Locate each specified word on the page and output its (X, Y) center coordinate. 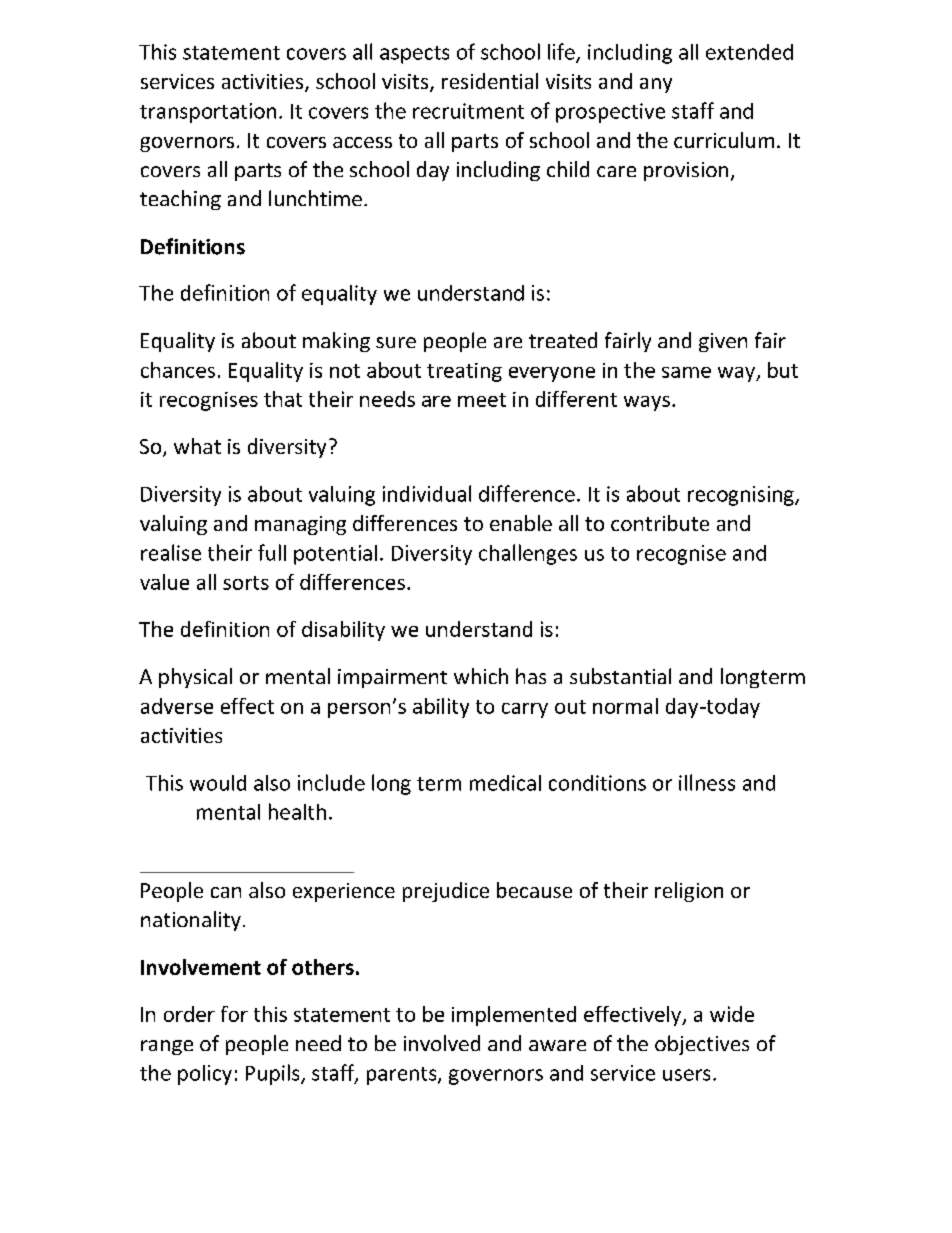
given (723, 342)
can (226, 892)
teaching (180, 200)
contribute (660, 523)
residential (490, 81)
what (197, 446)
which (481, 676)
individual (427, 493)
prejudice (446, 892)
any (656, 85)
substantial (620, 676)
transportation (208, 113)
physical (195, 678)
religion (689, 892)
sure (396, 342)
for (234, 1014)
